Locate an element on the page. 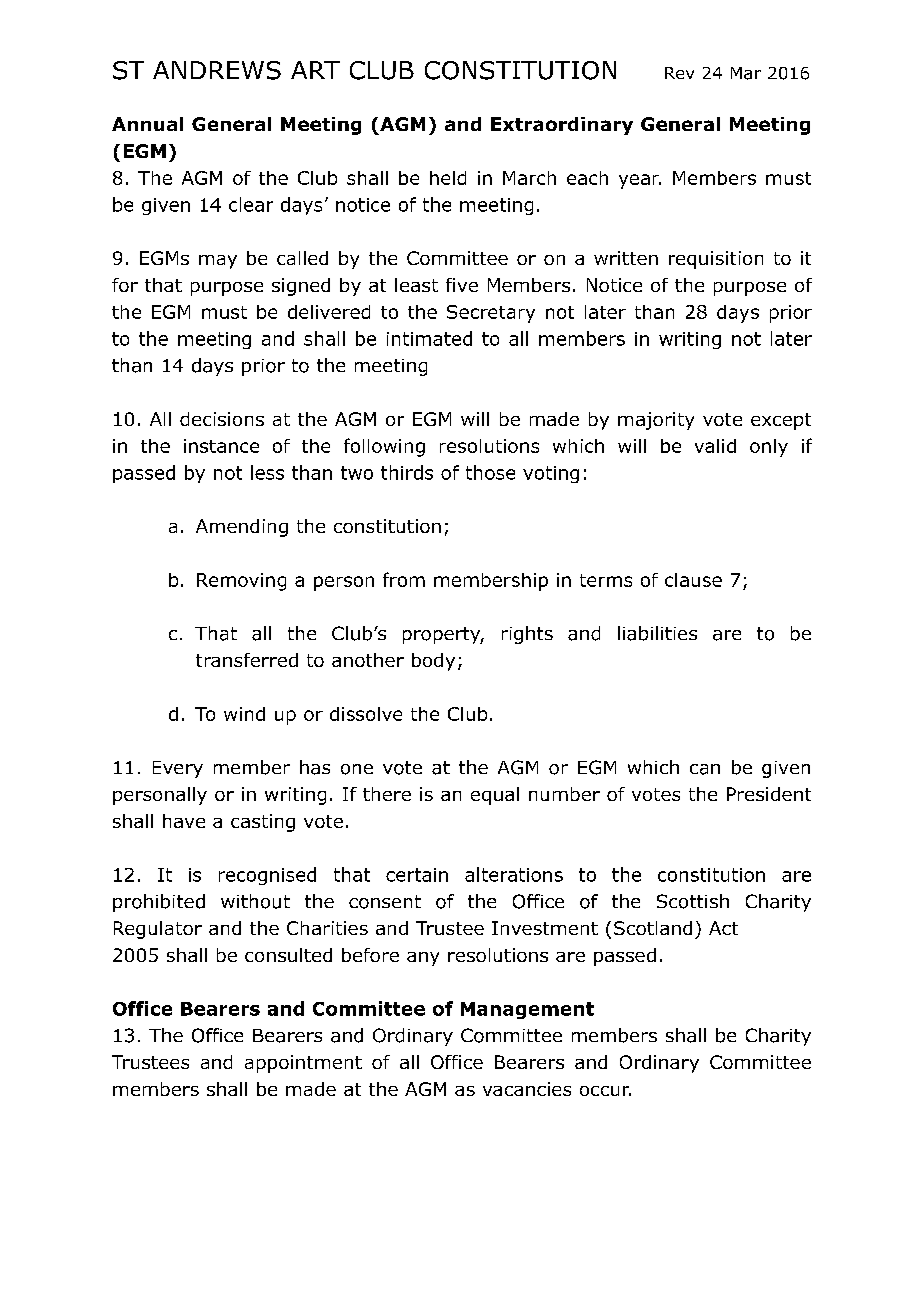  have is located at coordinates (184, 821).
